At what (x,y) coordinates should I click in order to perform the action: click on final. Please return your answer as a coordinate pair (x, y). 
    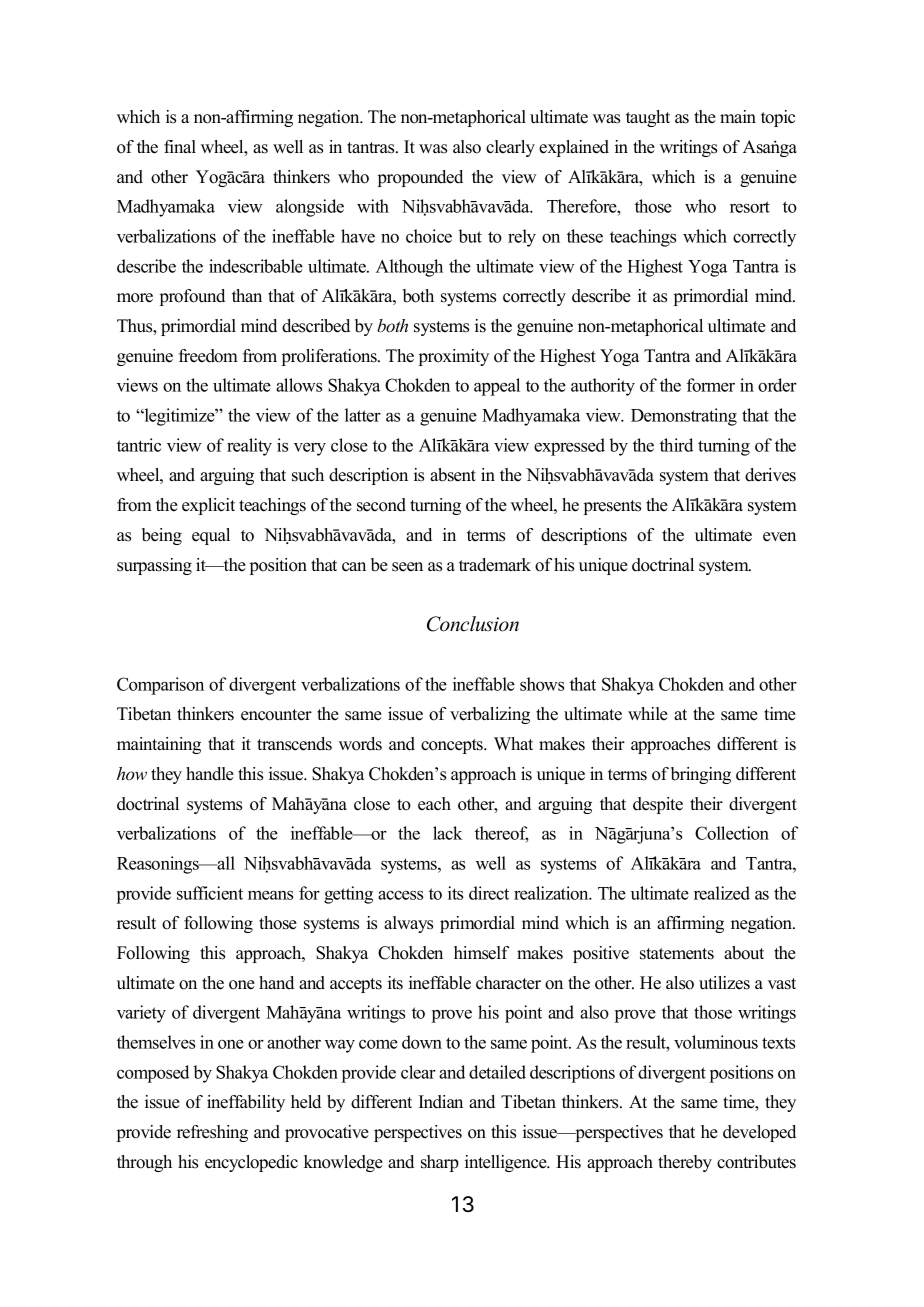
    Looking at the image, I should click on (180, 146).
